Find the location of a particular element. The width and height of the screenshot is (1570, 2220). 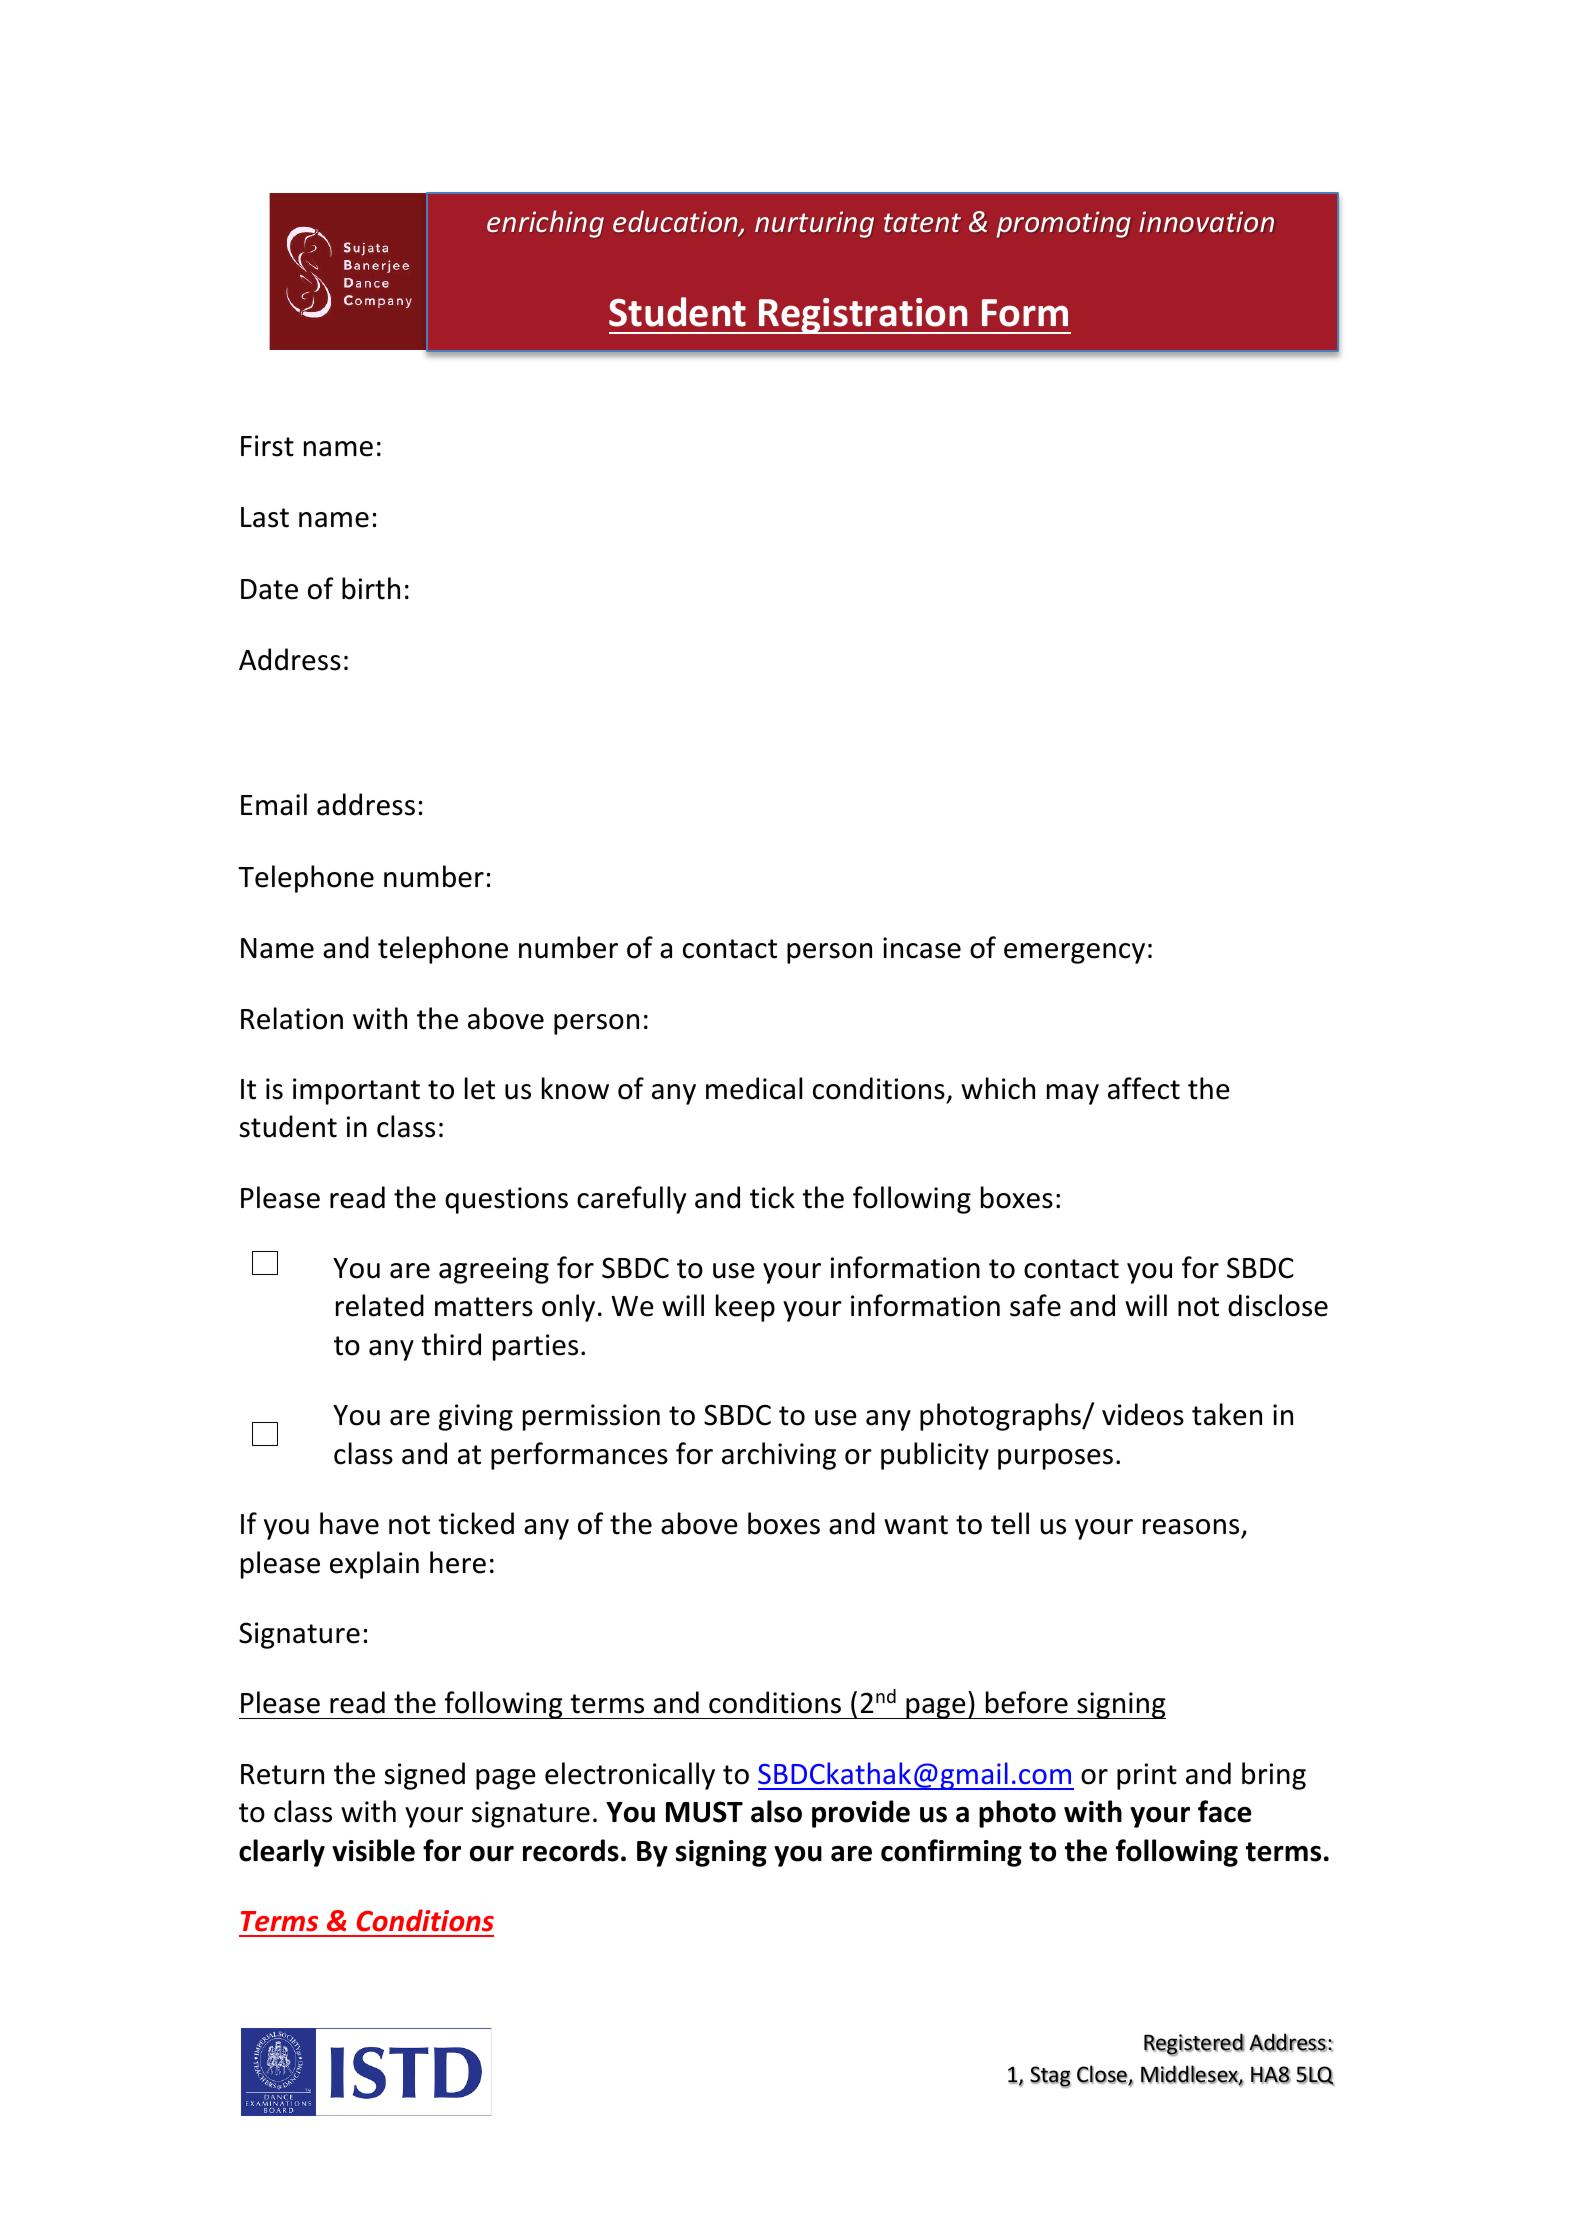

emergency is located at coordinates (1074, 953).
